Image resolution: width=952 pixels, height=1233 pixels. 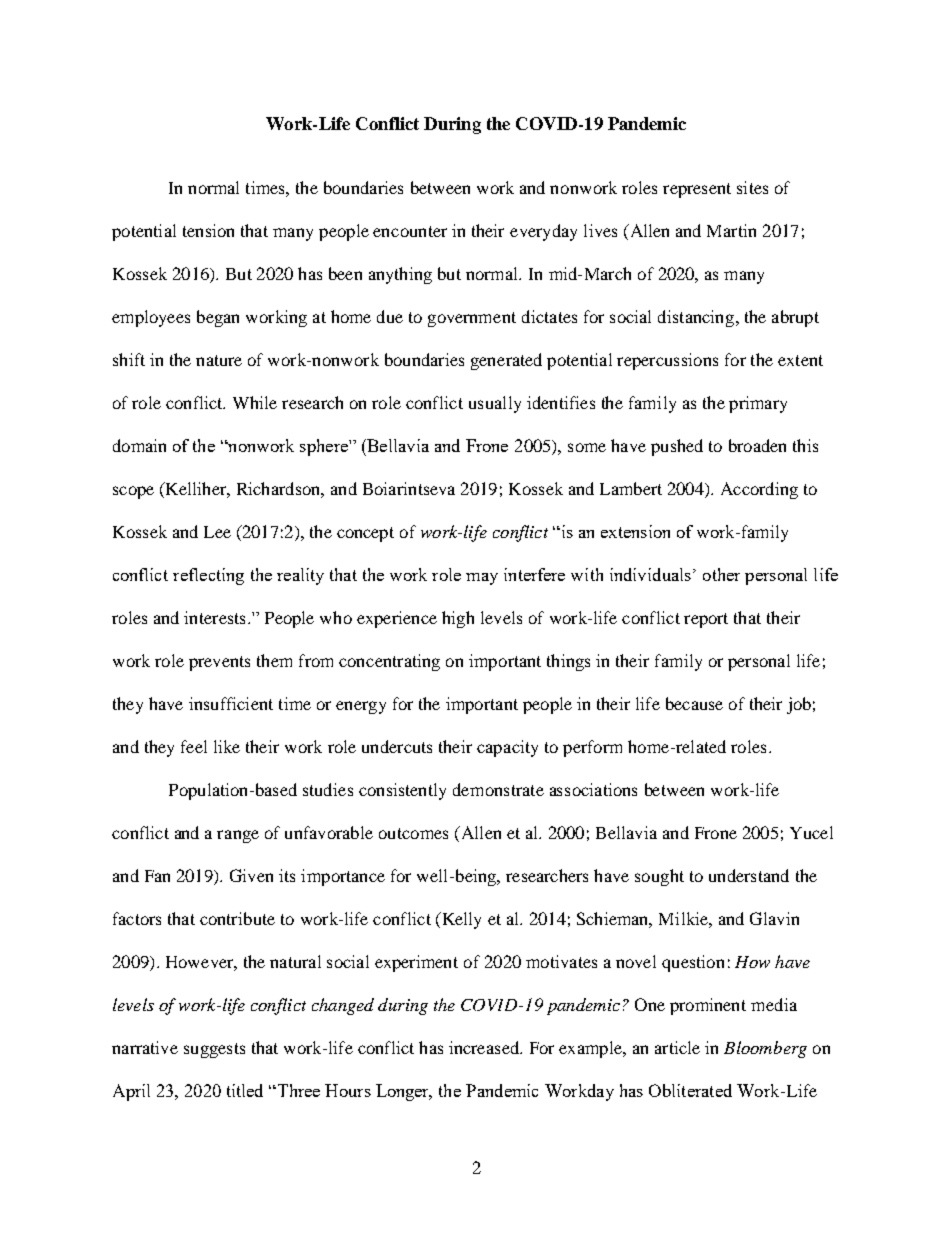 What do you see at coordinates (485, 1047) in the screenshot?
I see `increased` at bounding box center [485, 1047].
